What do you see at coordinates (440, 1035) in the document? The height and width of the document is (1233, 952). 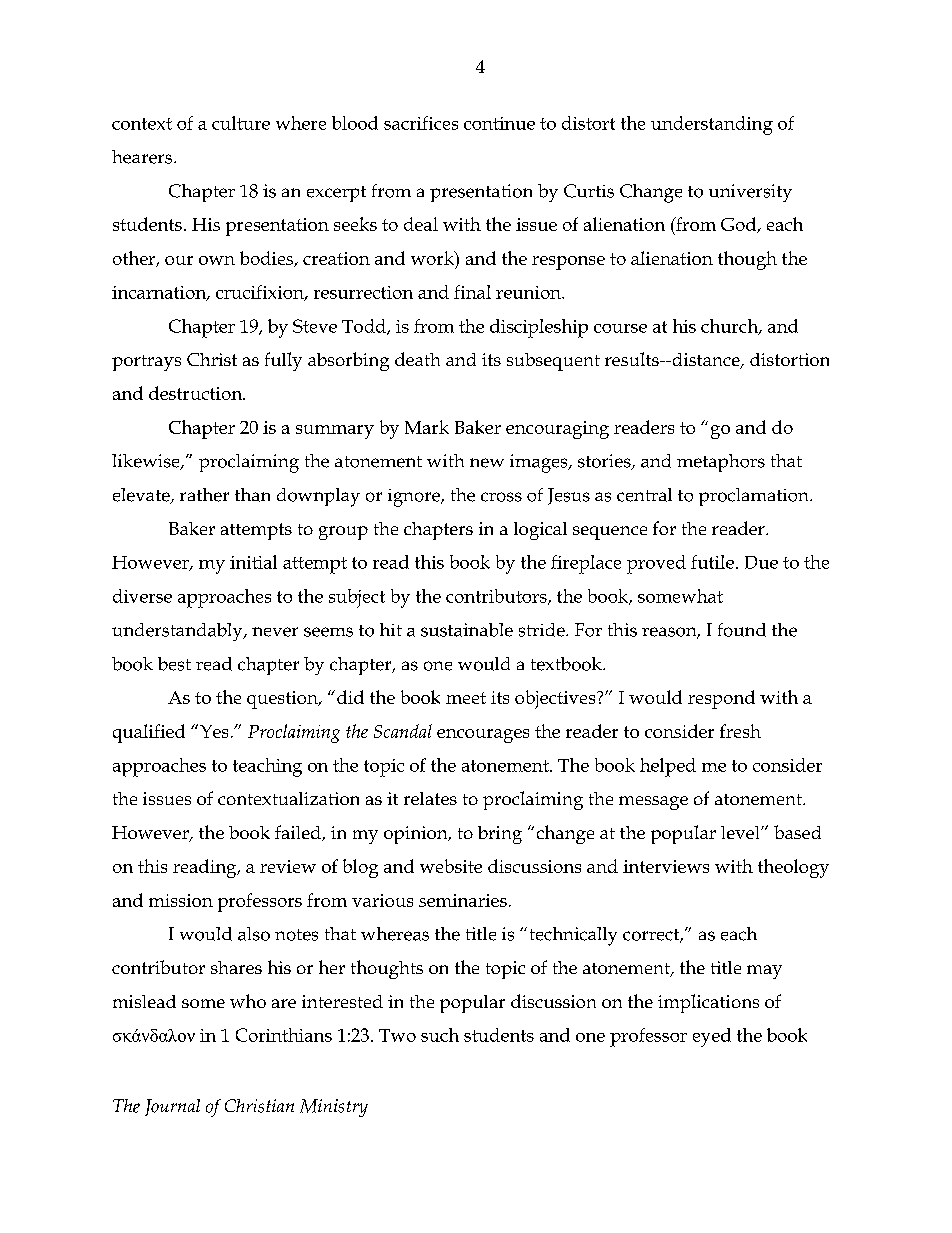 I see `such` at bounding box center [440, 1035].
